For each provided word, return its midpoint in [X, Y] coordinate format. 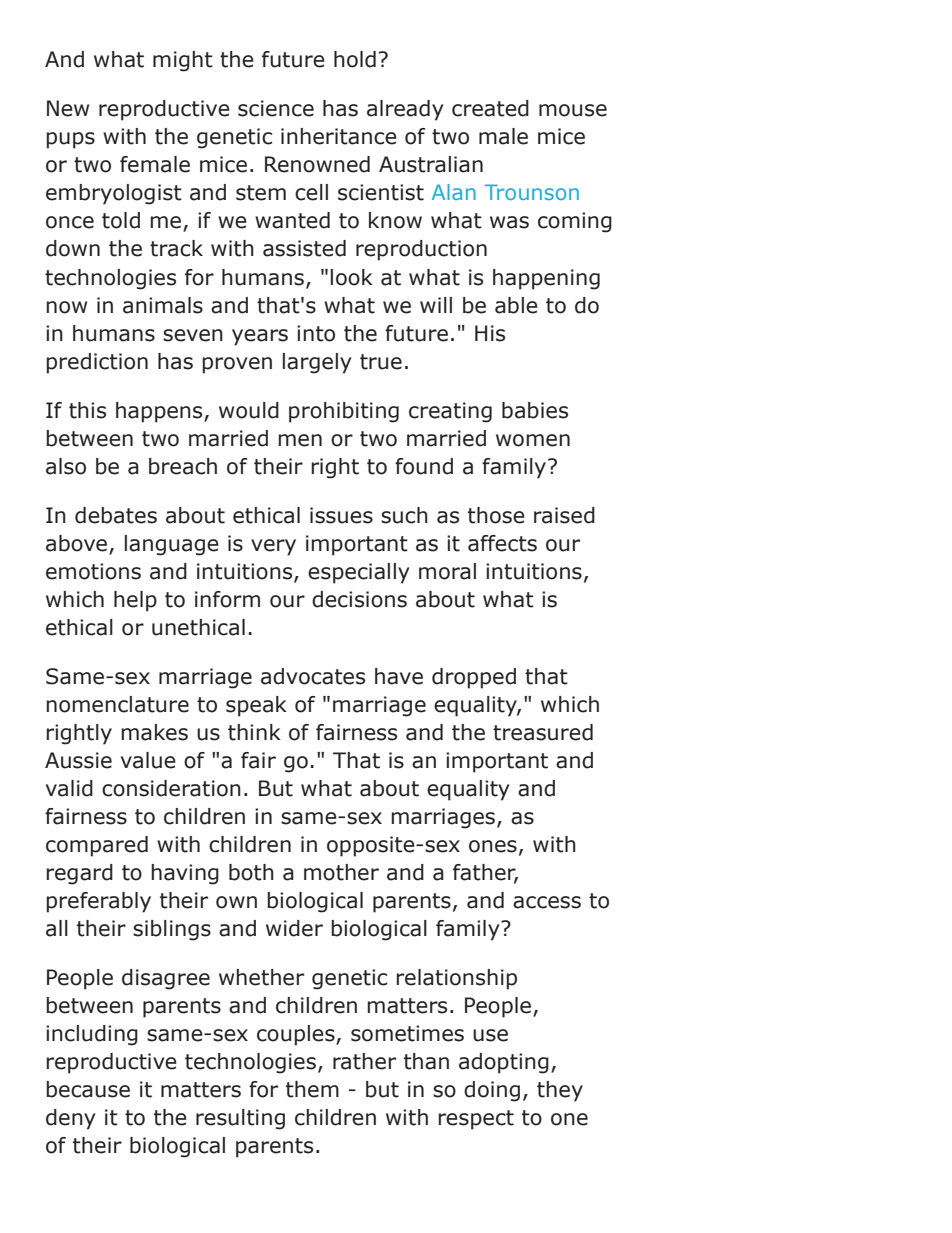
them [312, 1089]
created [490, 108]
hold [355, 59]
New [68, 108]
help [135, 601]
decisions [359, 599]
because [88, 1089]
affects [502, 543]
